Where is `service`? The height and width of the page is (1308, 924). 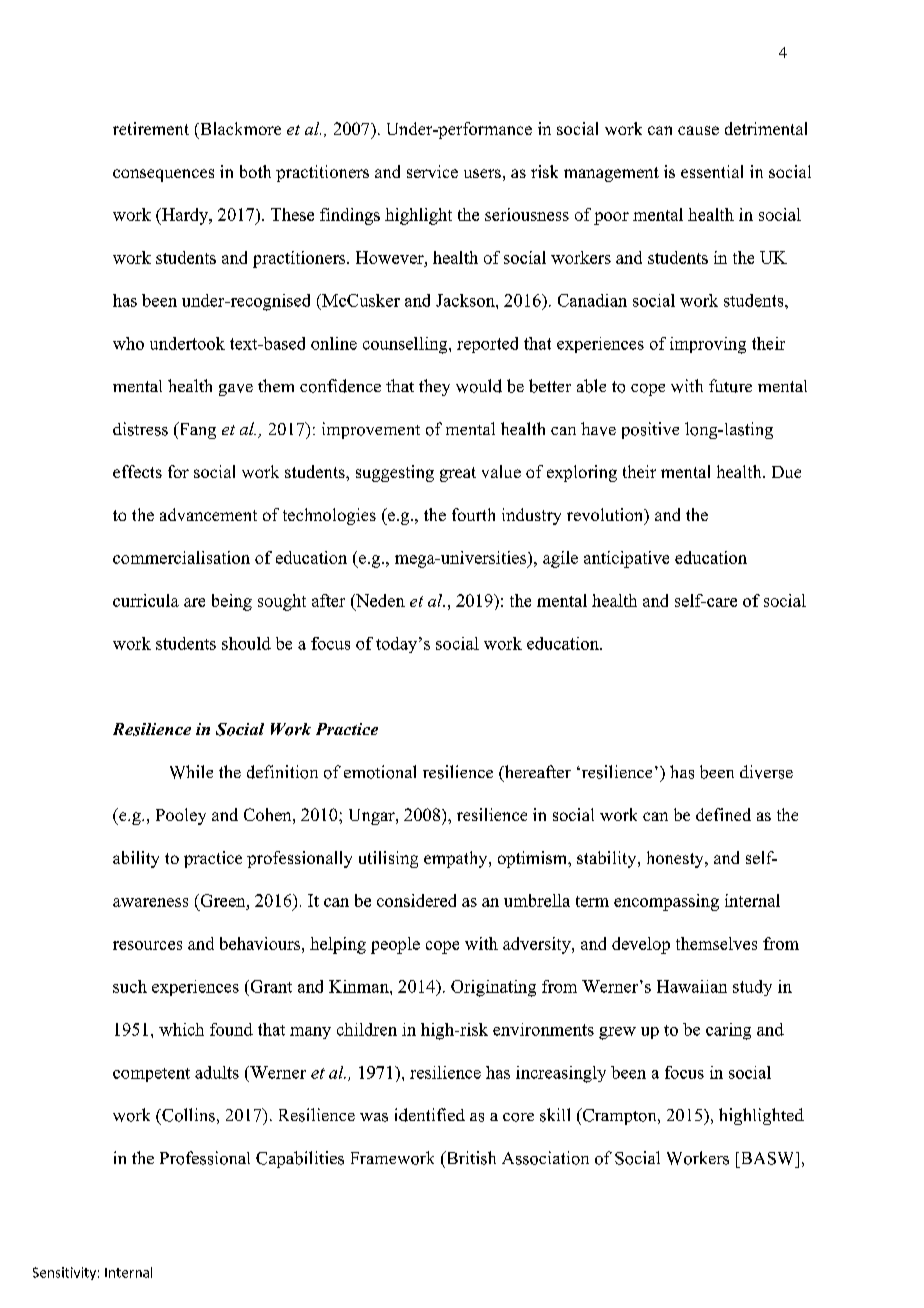 service is located at coordinates (432, 171).
